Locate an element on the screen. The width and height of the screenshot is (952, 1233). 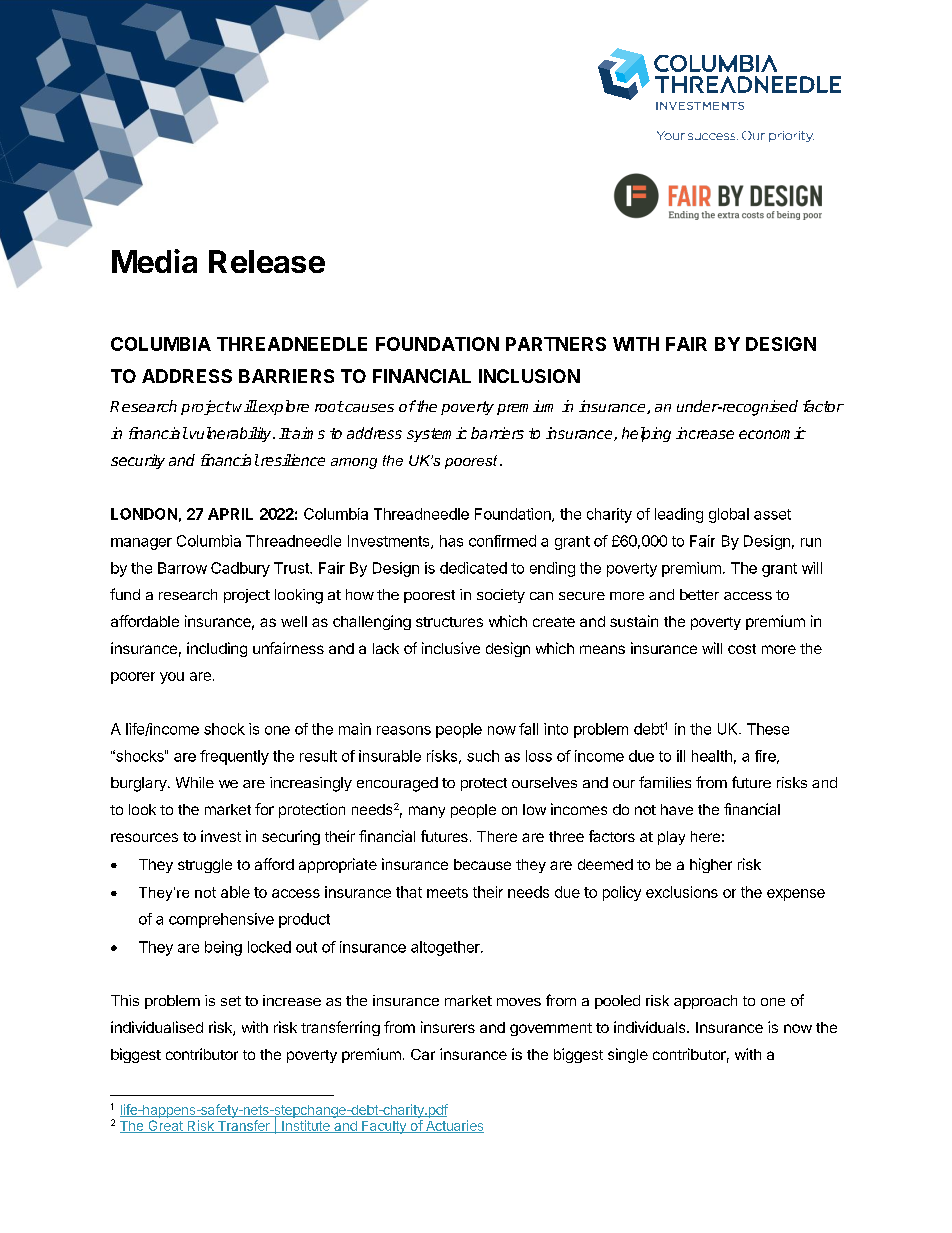
better is located at coordinates (699, 594).
